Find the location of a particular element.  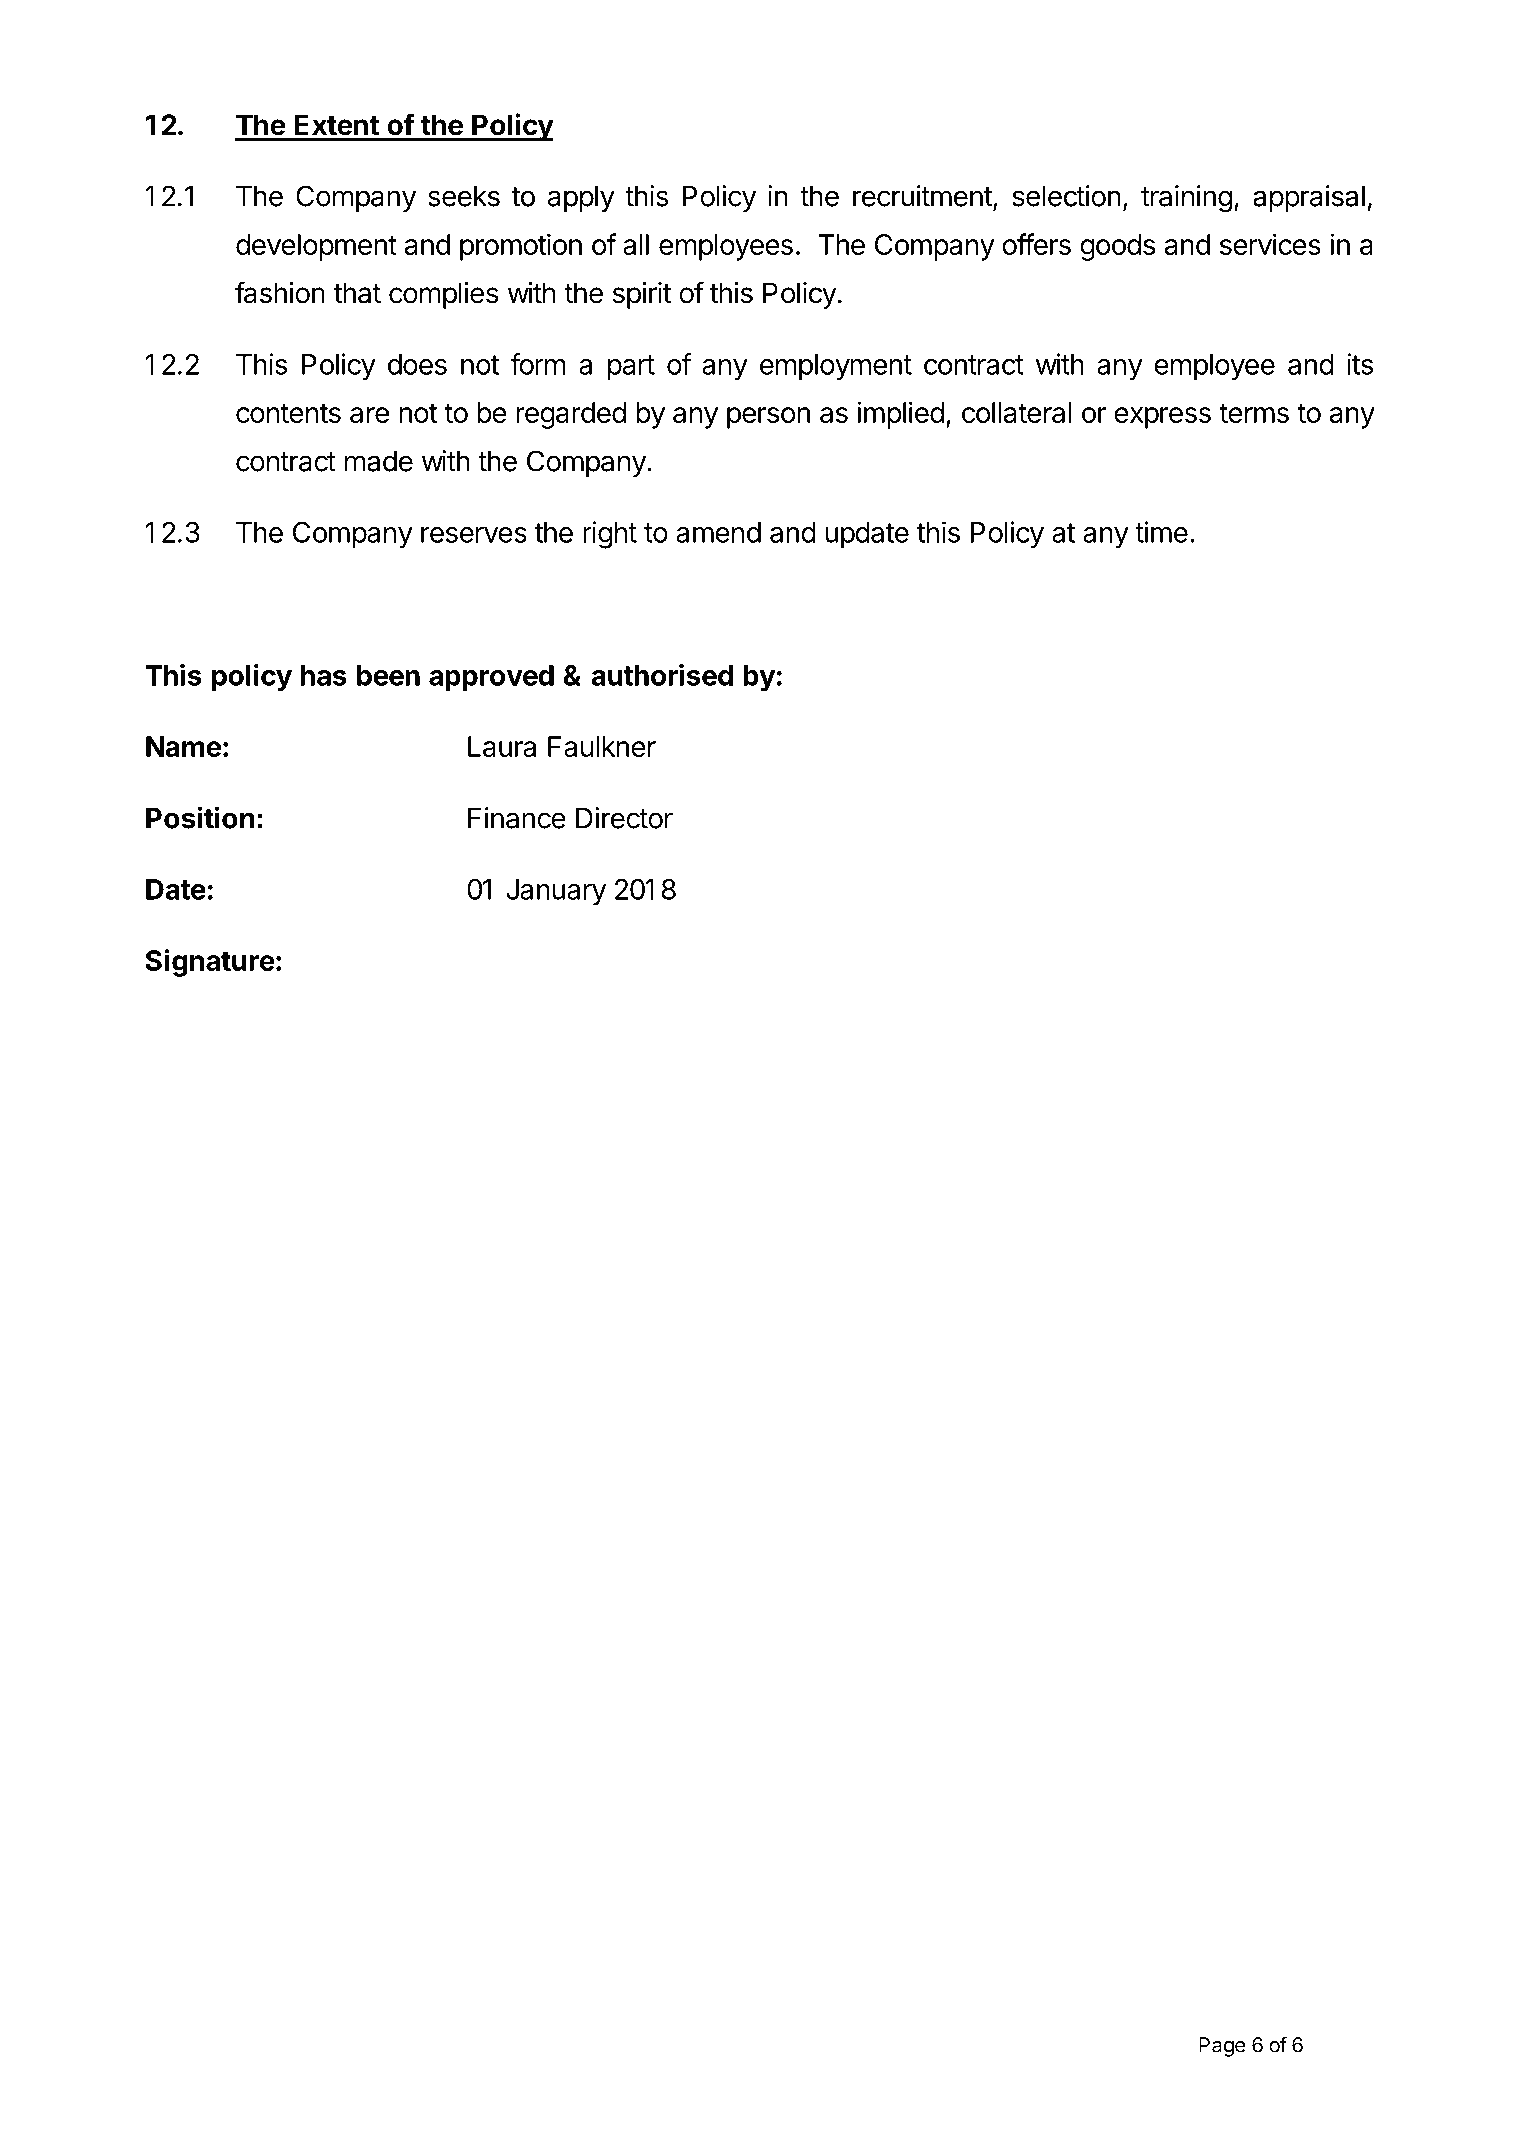

Page is located at coordinates (1222, 2047).
